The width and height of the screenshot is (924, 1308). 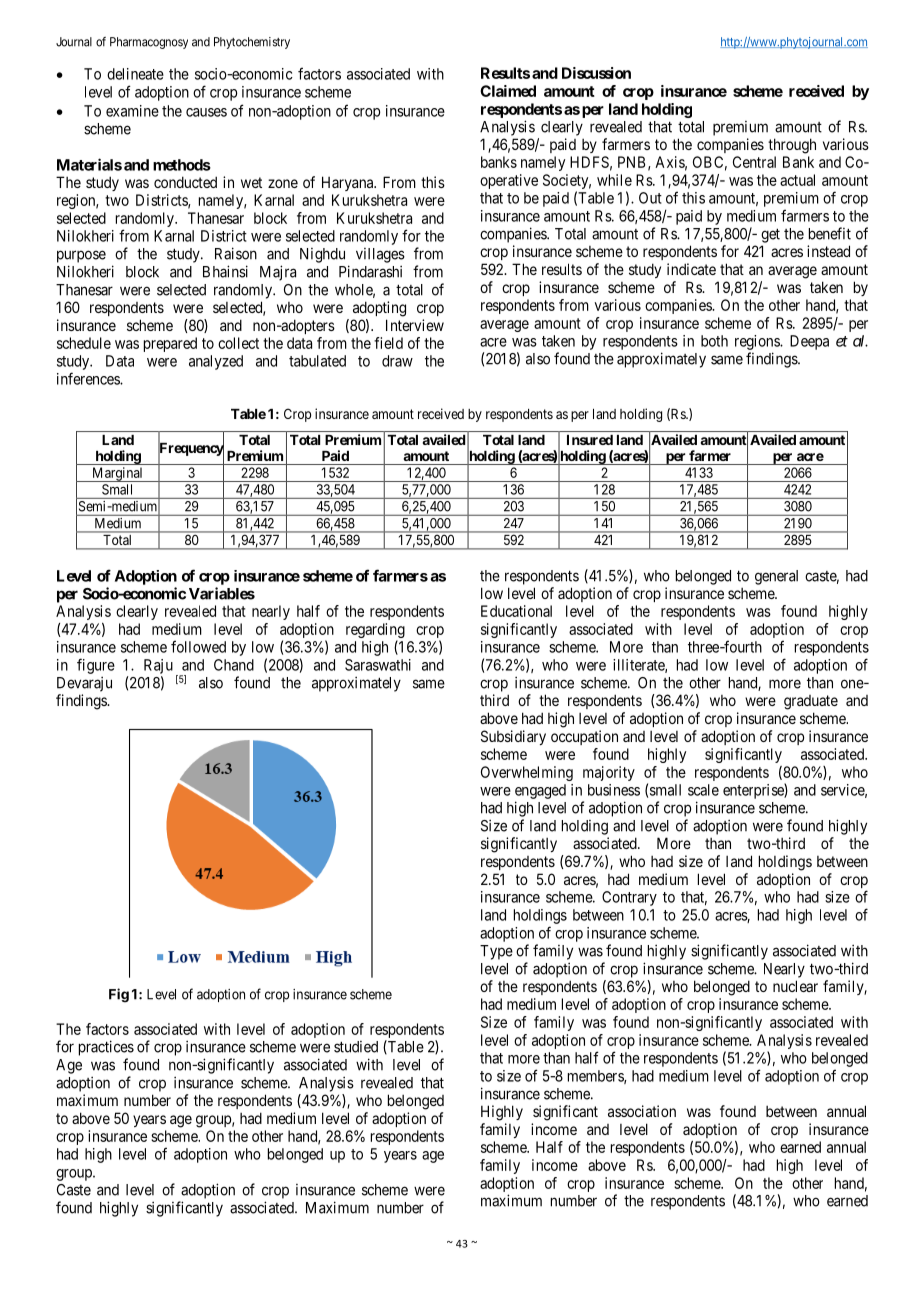 What do you see at coordinates (198, 646) in the screenshot?
I see `followed` at bounding box center [198, 646].
